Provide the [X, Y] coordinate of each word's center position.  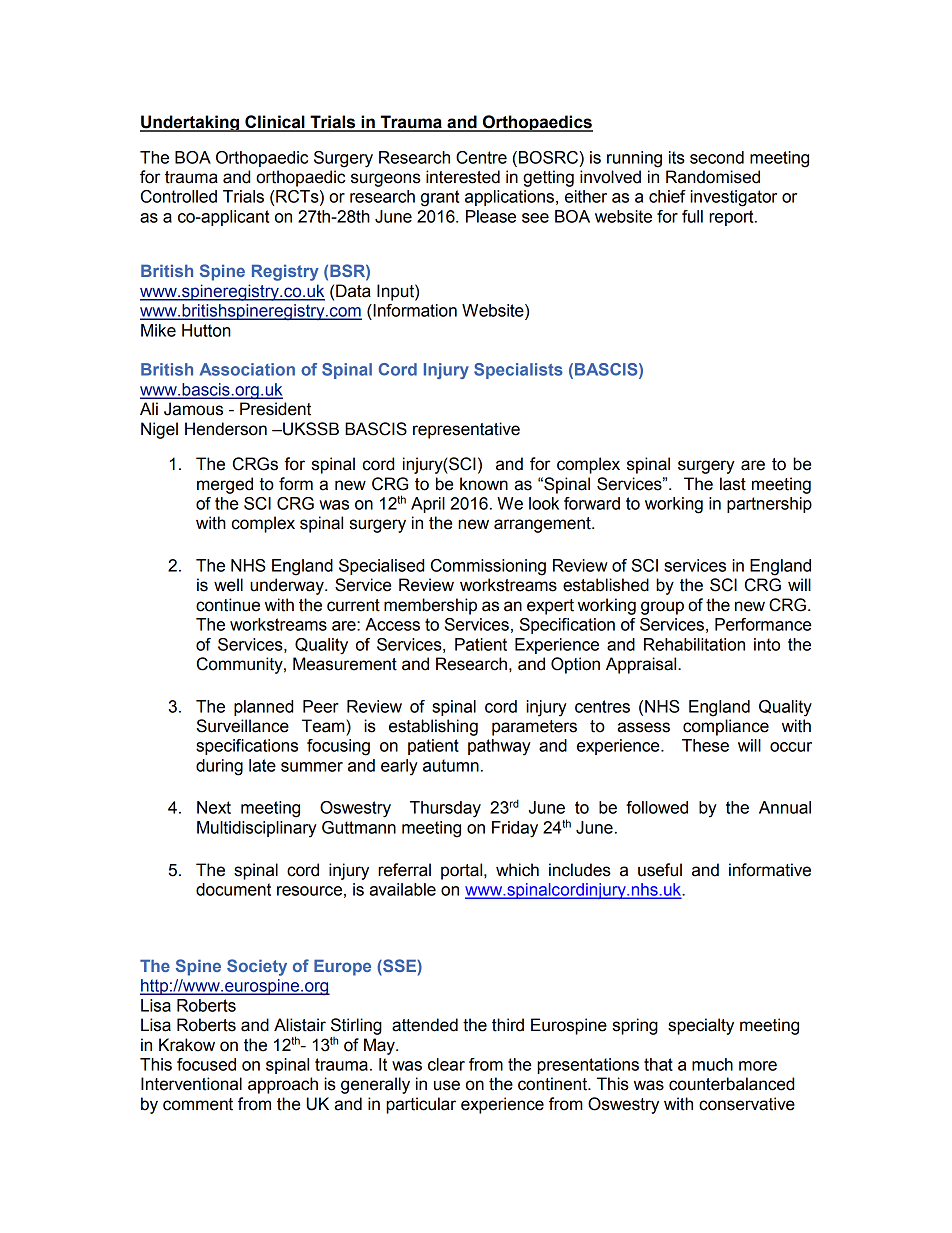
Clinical [275, 123]
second [717, 157]
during [219, 767]
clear [446, 1064]
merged [225, 485]
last [733, 484]
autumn [451, 765]
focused [206, 1064]
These [705, 745]
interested [463, 177]
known [484, 484]
